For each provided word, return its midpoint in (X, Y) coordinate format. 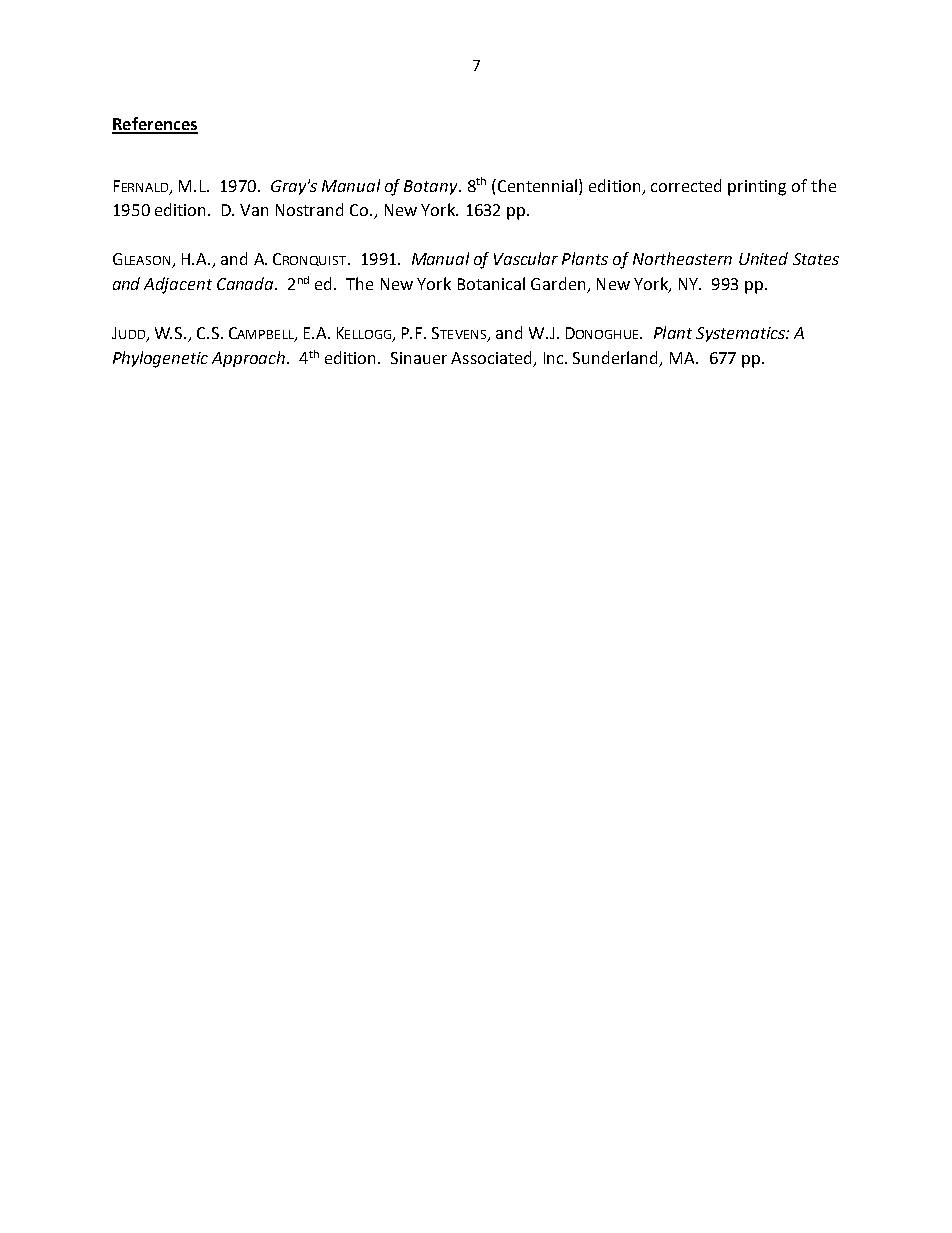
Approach (248, 359)
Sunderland (617, 358)
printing (757, 188)
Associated (491, 357)
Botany (432, 187)
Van (254, 210)
